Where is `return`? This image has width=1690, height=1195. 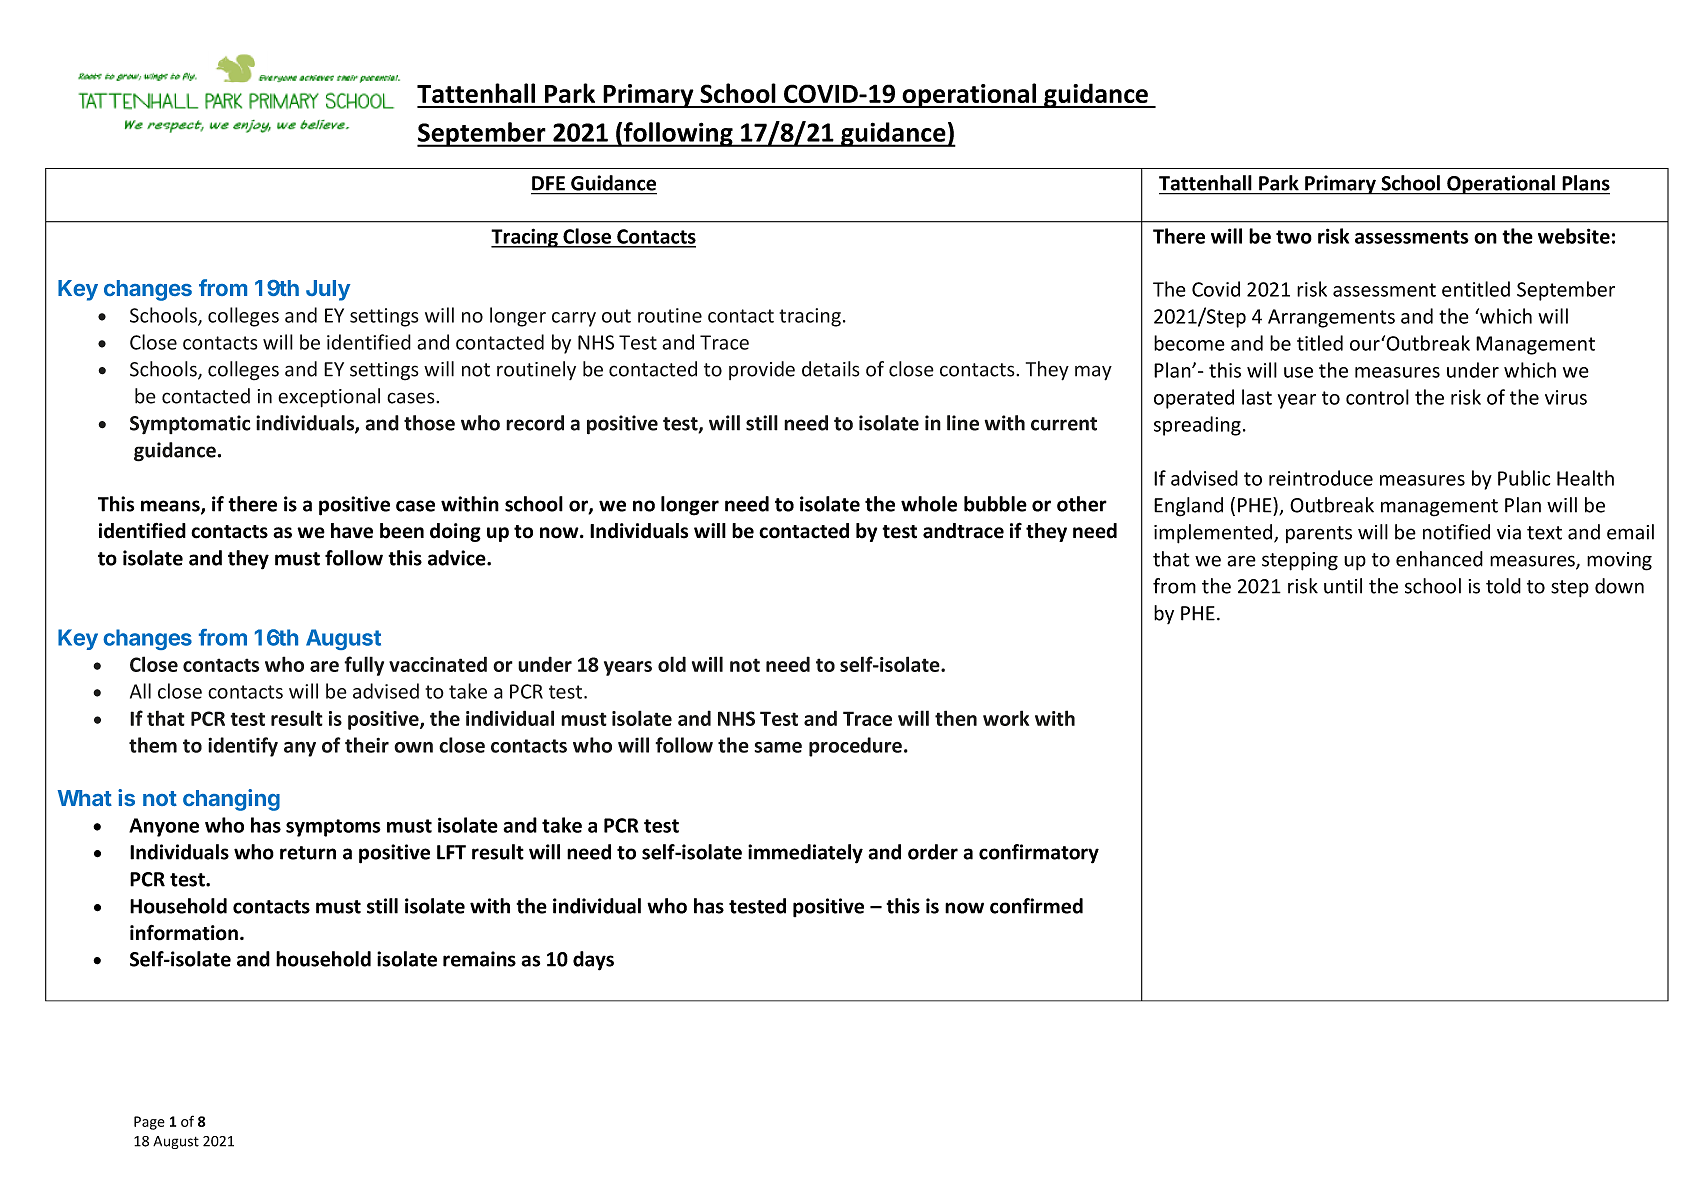
return is located at coordinates (308, 853).
